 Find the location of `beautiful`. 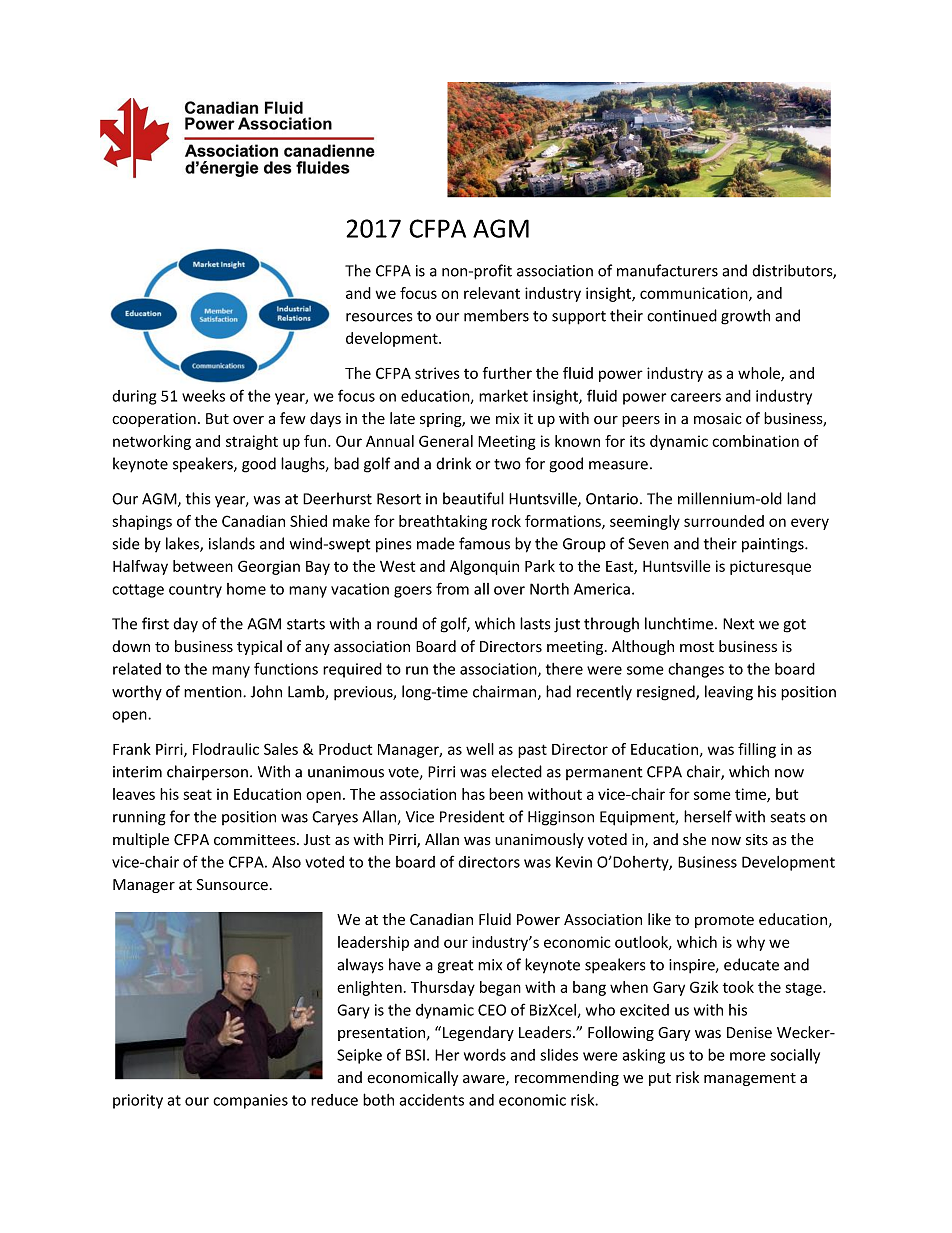

beautiful is located at coordinates (473, 498).
